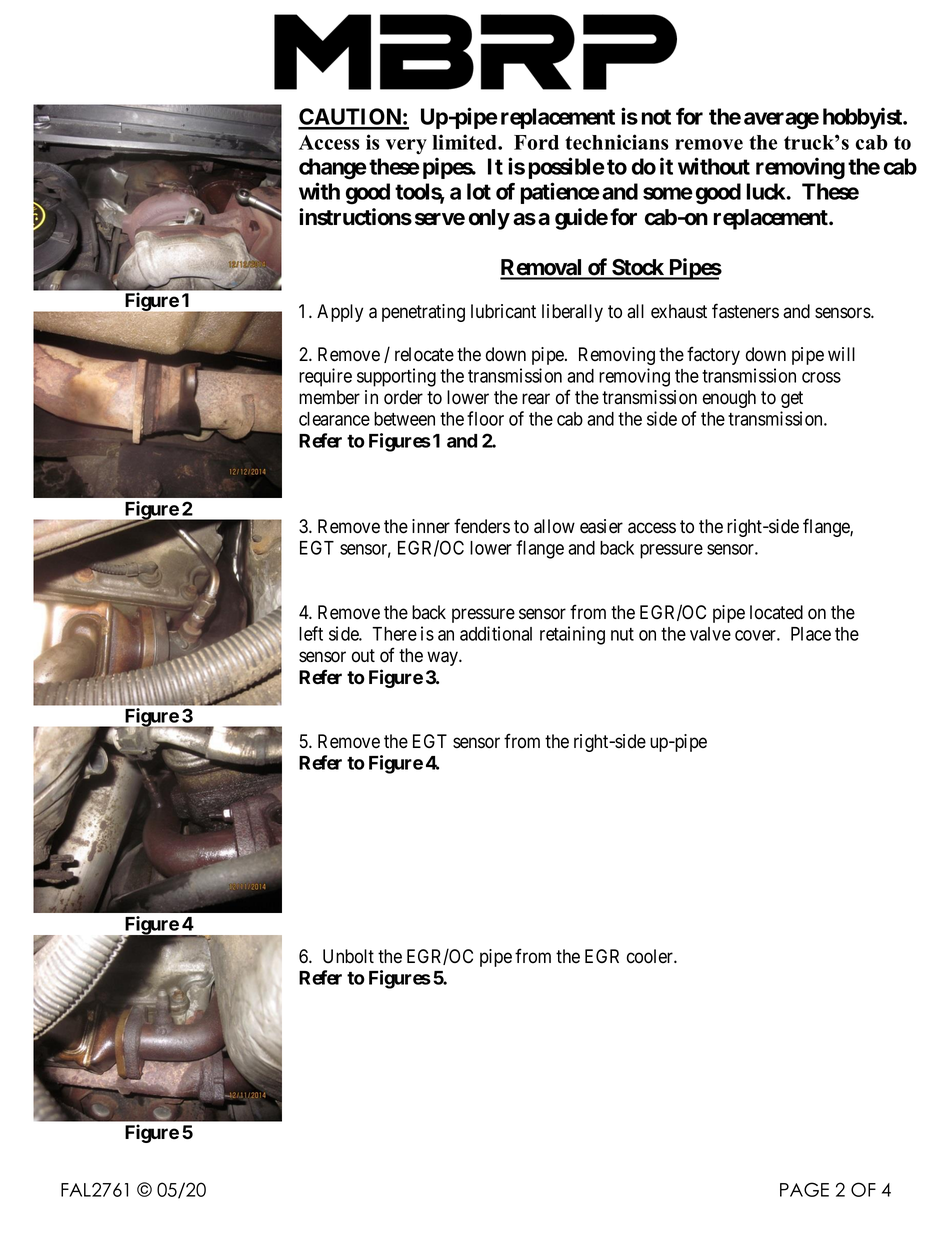 Image resolution: width=952 pixels, height=1233 pixels. I want to click on technicians, so click(617, 142).
